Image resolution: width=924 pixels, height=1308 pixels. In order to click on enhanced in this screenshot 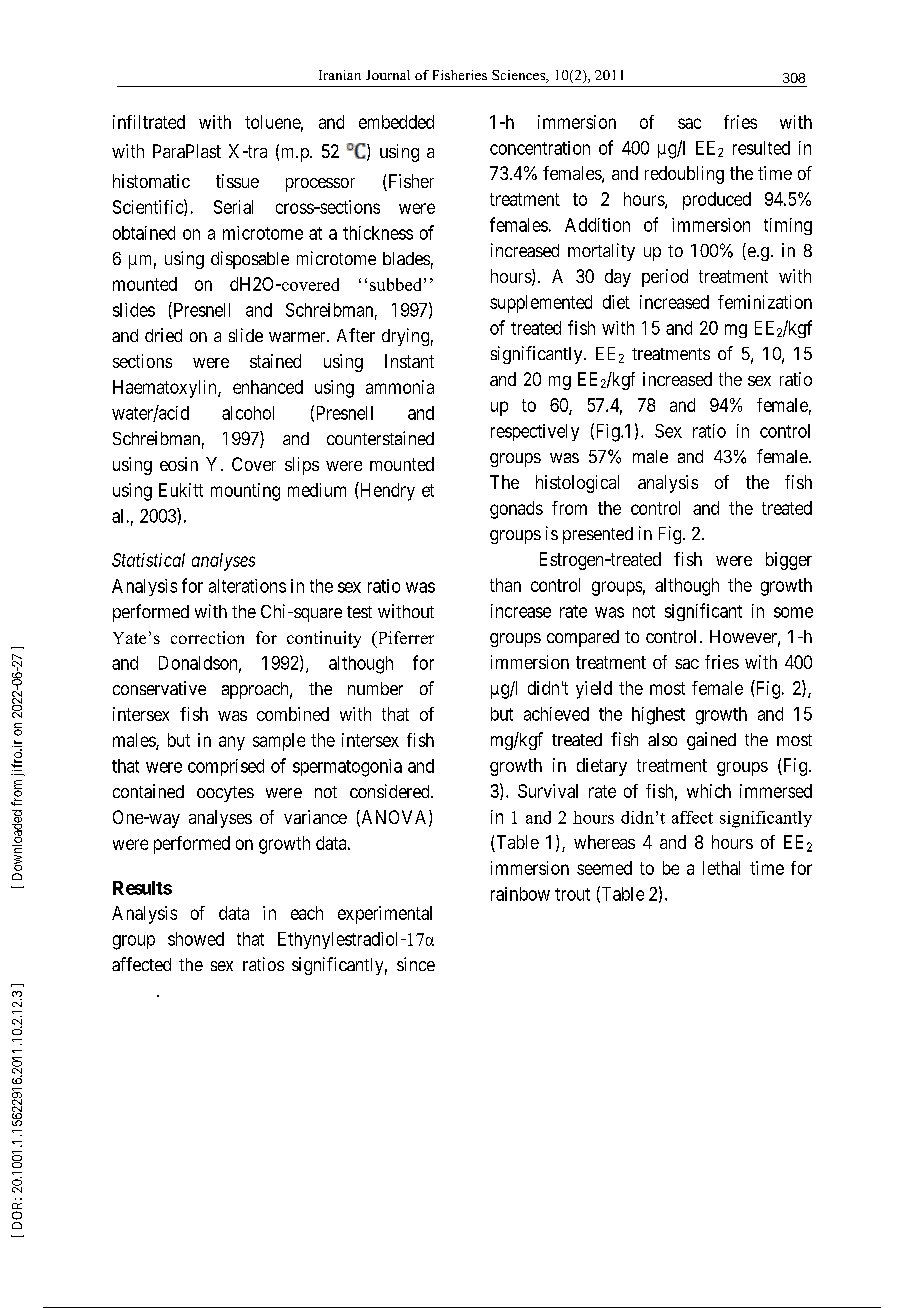, I will do `click(268, 387)`.
